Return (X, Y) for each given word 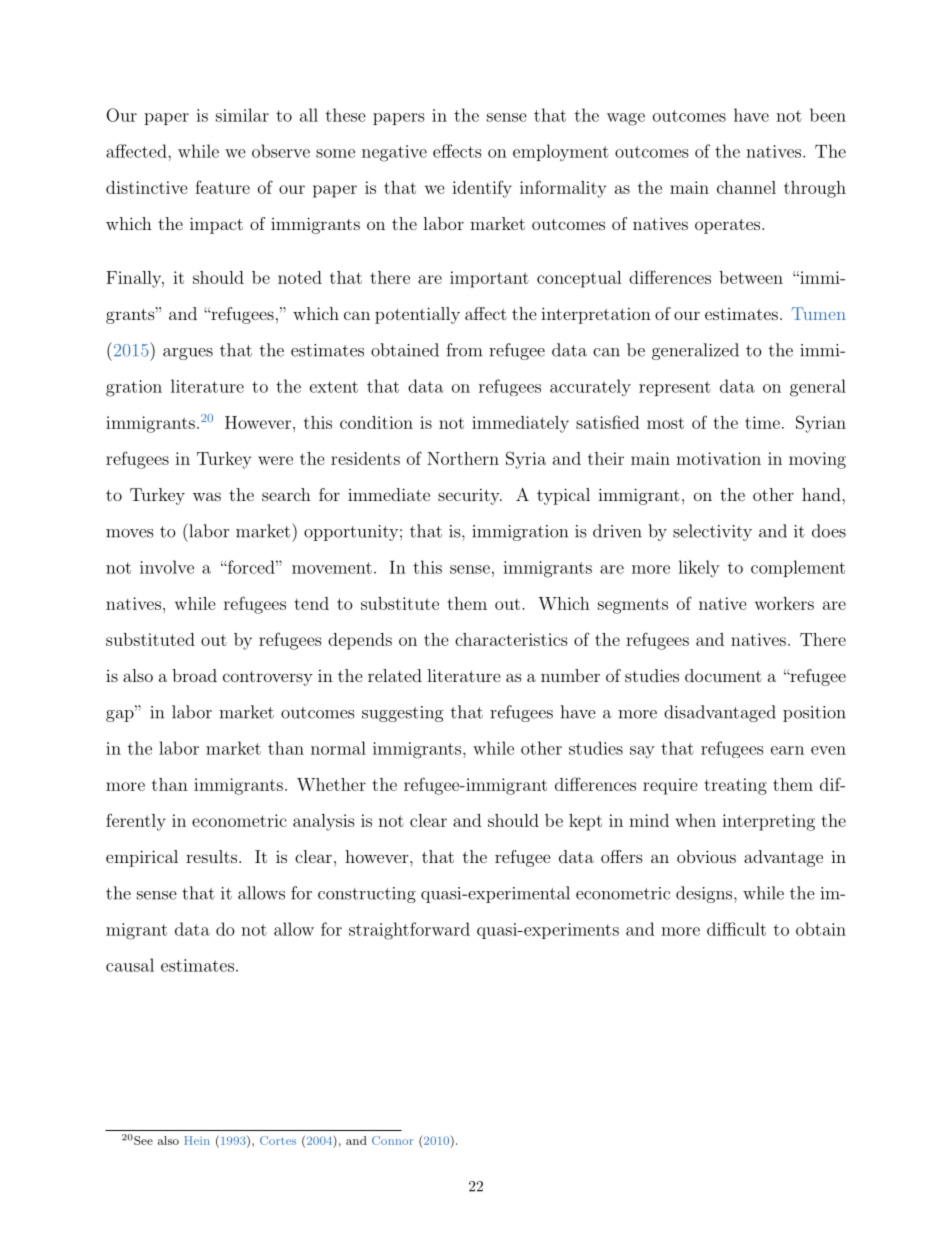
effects (457, 151)
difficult (736, 929)
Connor (392, 1140)
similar (242, 115)
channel (746, 187)
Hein (197, 1140)
